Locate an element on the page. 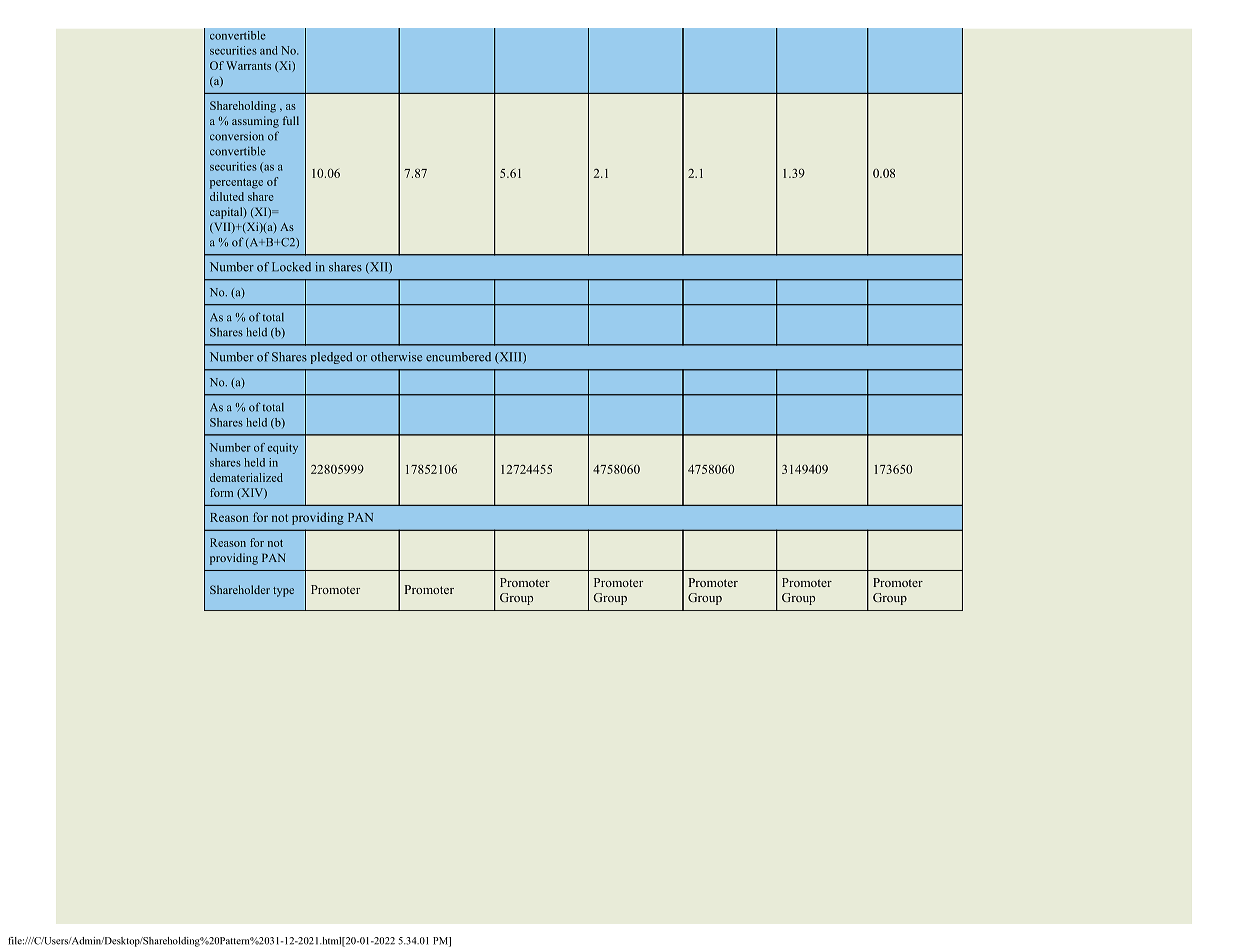 The image size is (1233, 952). Locked is located at coordinates (291, 267).
